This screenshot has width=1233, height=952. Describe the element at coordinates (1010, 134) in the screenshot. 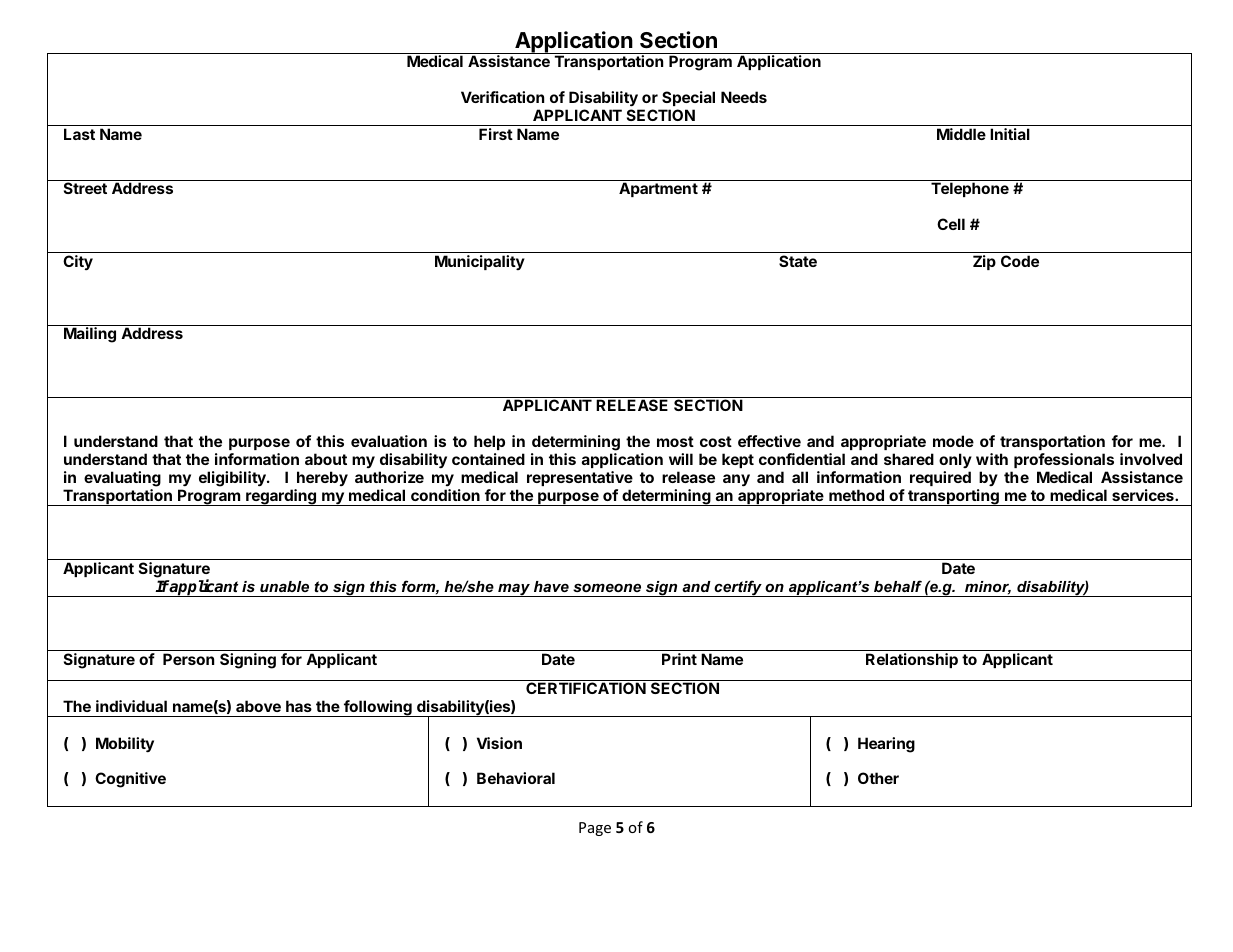

I see `Initial` at that location.
